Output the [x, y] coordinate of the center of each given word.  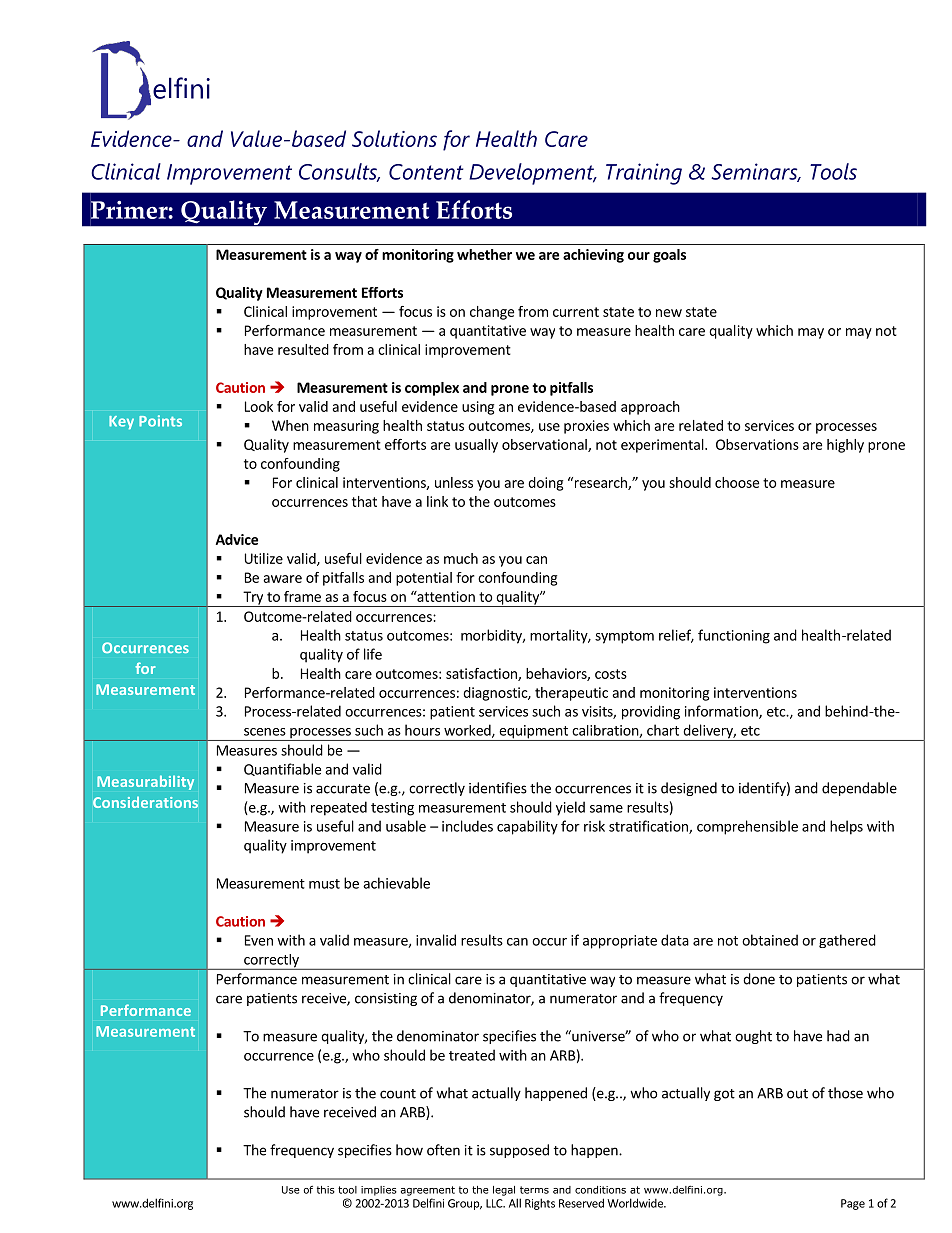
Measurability [145, 782]
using [478, 408]
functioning [734, 636]
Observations [757, 444]
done [759, 979]
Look [259, 406]
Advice [237, 539]
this [326, 1190]
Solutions [394, 138]
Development [532, 174]
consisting [386, 999]
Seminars [755, 172]
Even [259, 940]
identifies [498, 788]
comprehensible [747, 827]
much [461, 558]
